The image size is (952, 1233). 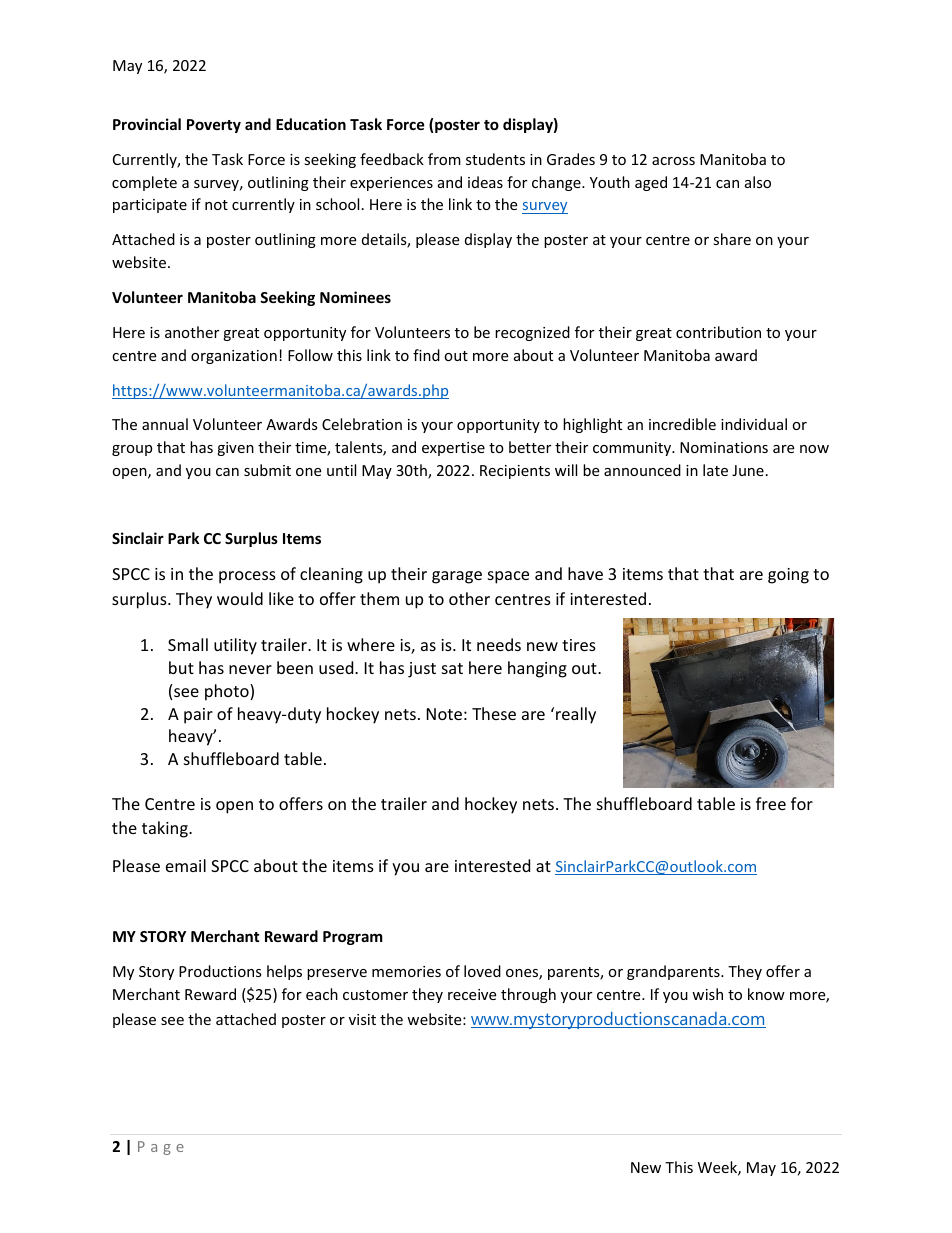 What do you see at coordinates (214, 126) in the page?
I see `Poverty` at bounding box center [214, 126].
